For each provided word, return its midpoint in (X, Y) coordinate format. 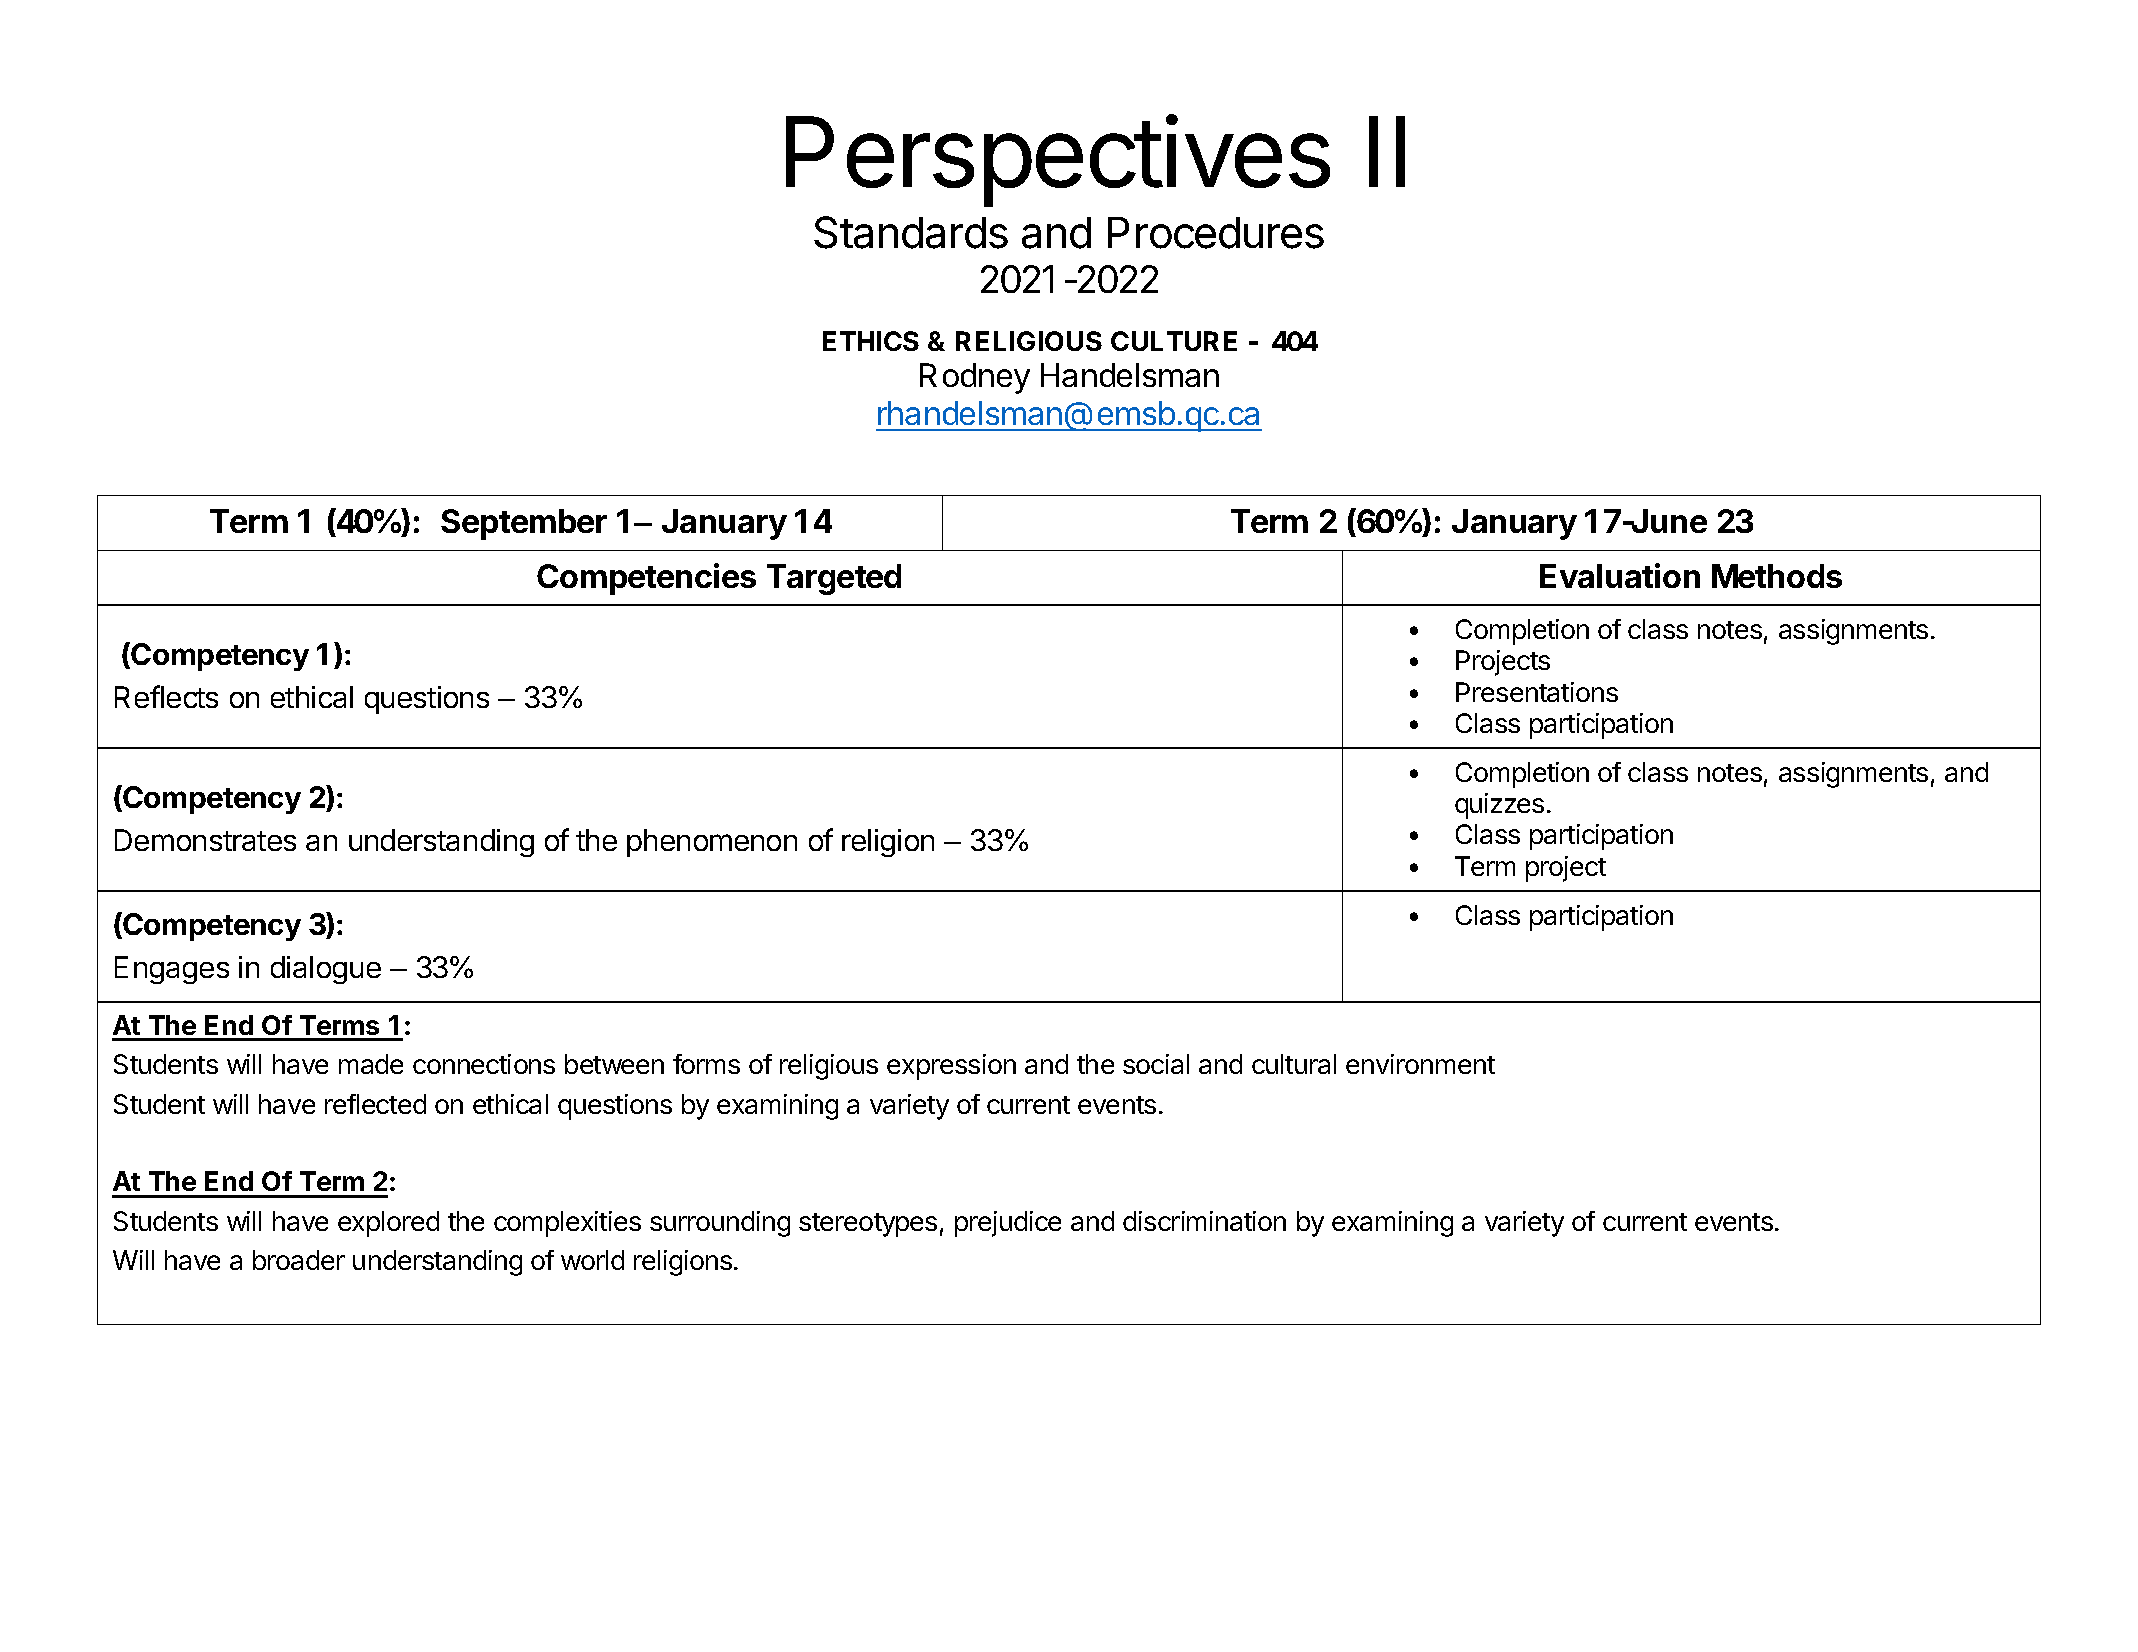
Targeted (834, 579)
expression (951, 1067)
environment (1420, 1064)
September (524, 524)
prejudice (1008, 1224)
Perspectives (1058, 161)
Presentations (1537, 692)
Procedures (1216, 233)
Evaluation (1620, 575)
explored (388, 1224)
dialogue (326, 970)
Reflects (166, 696)
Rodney (975, 378)
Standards (911, 232)
